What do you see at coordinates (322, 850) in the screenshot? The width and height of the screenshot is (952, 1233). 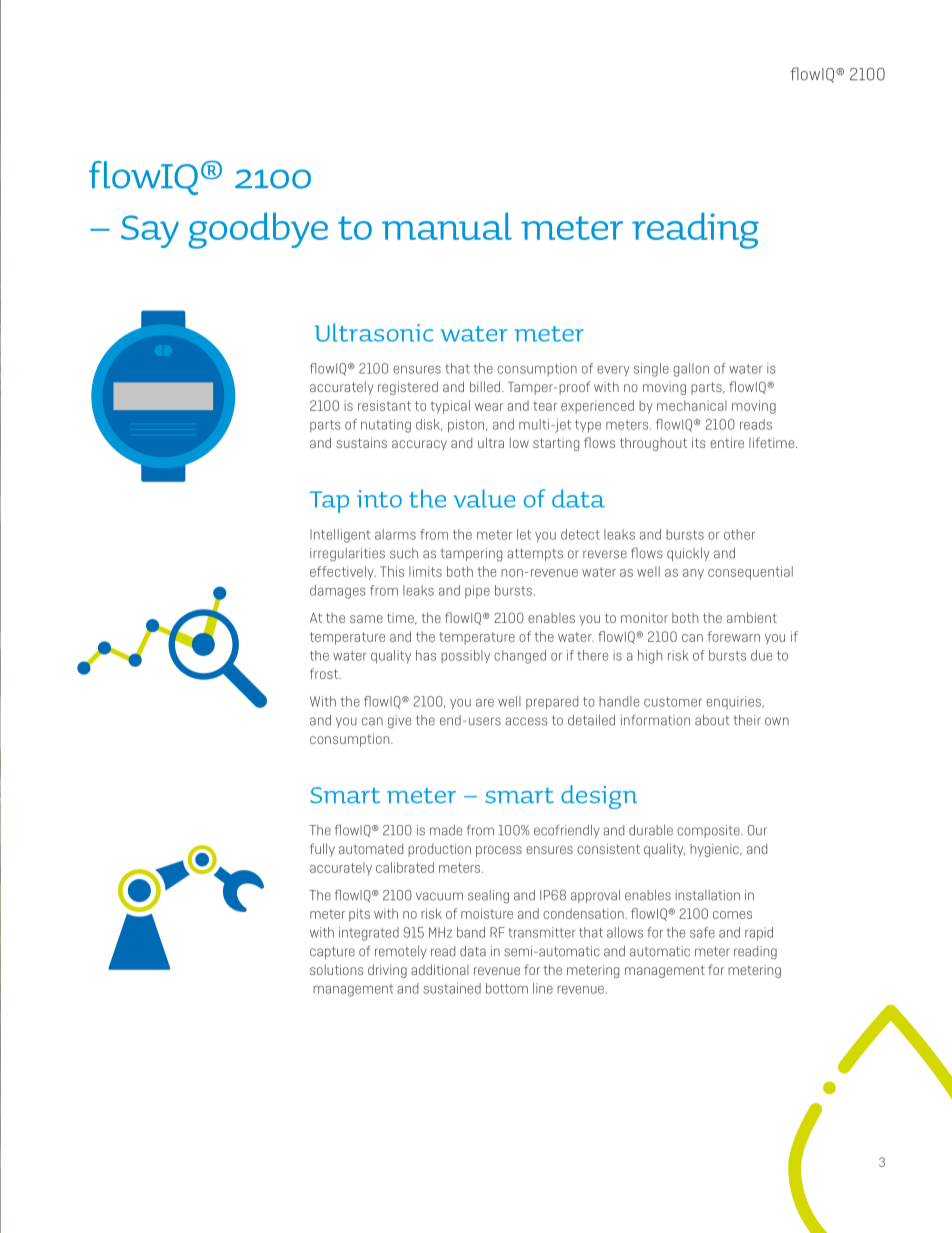 I see `fully` at bounding box center [322, 850].
